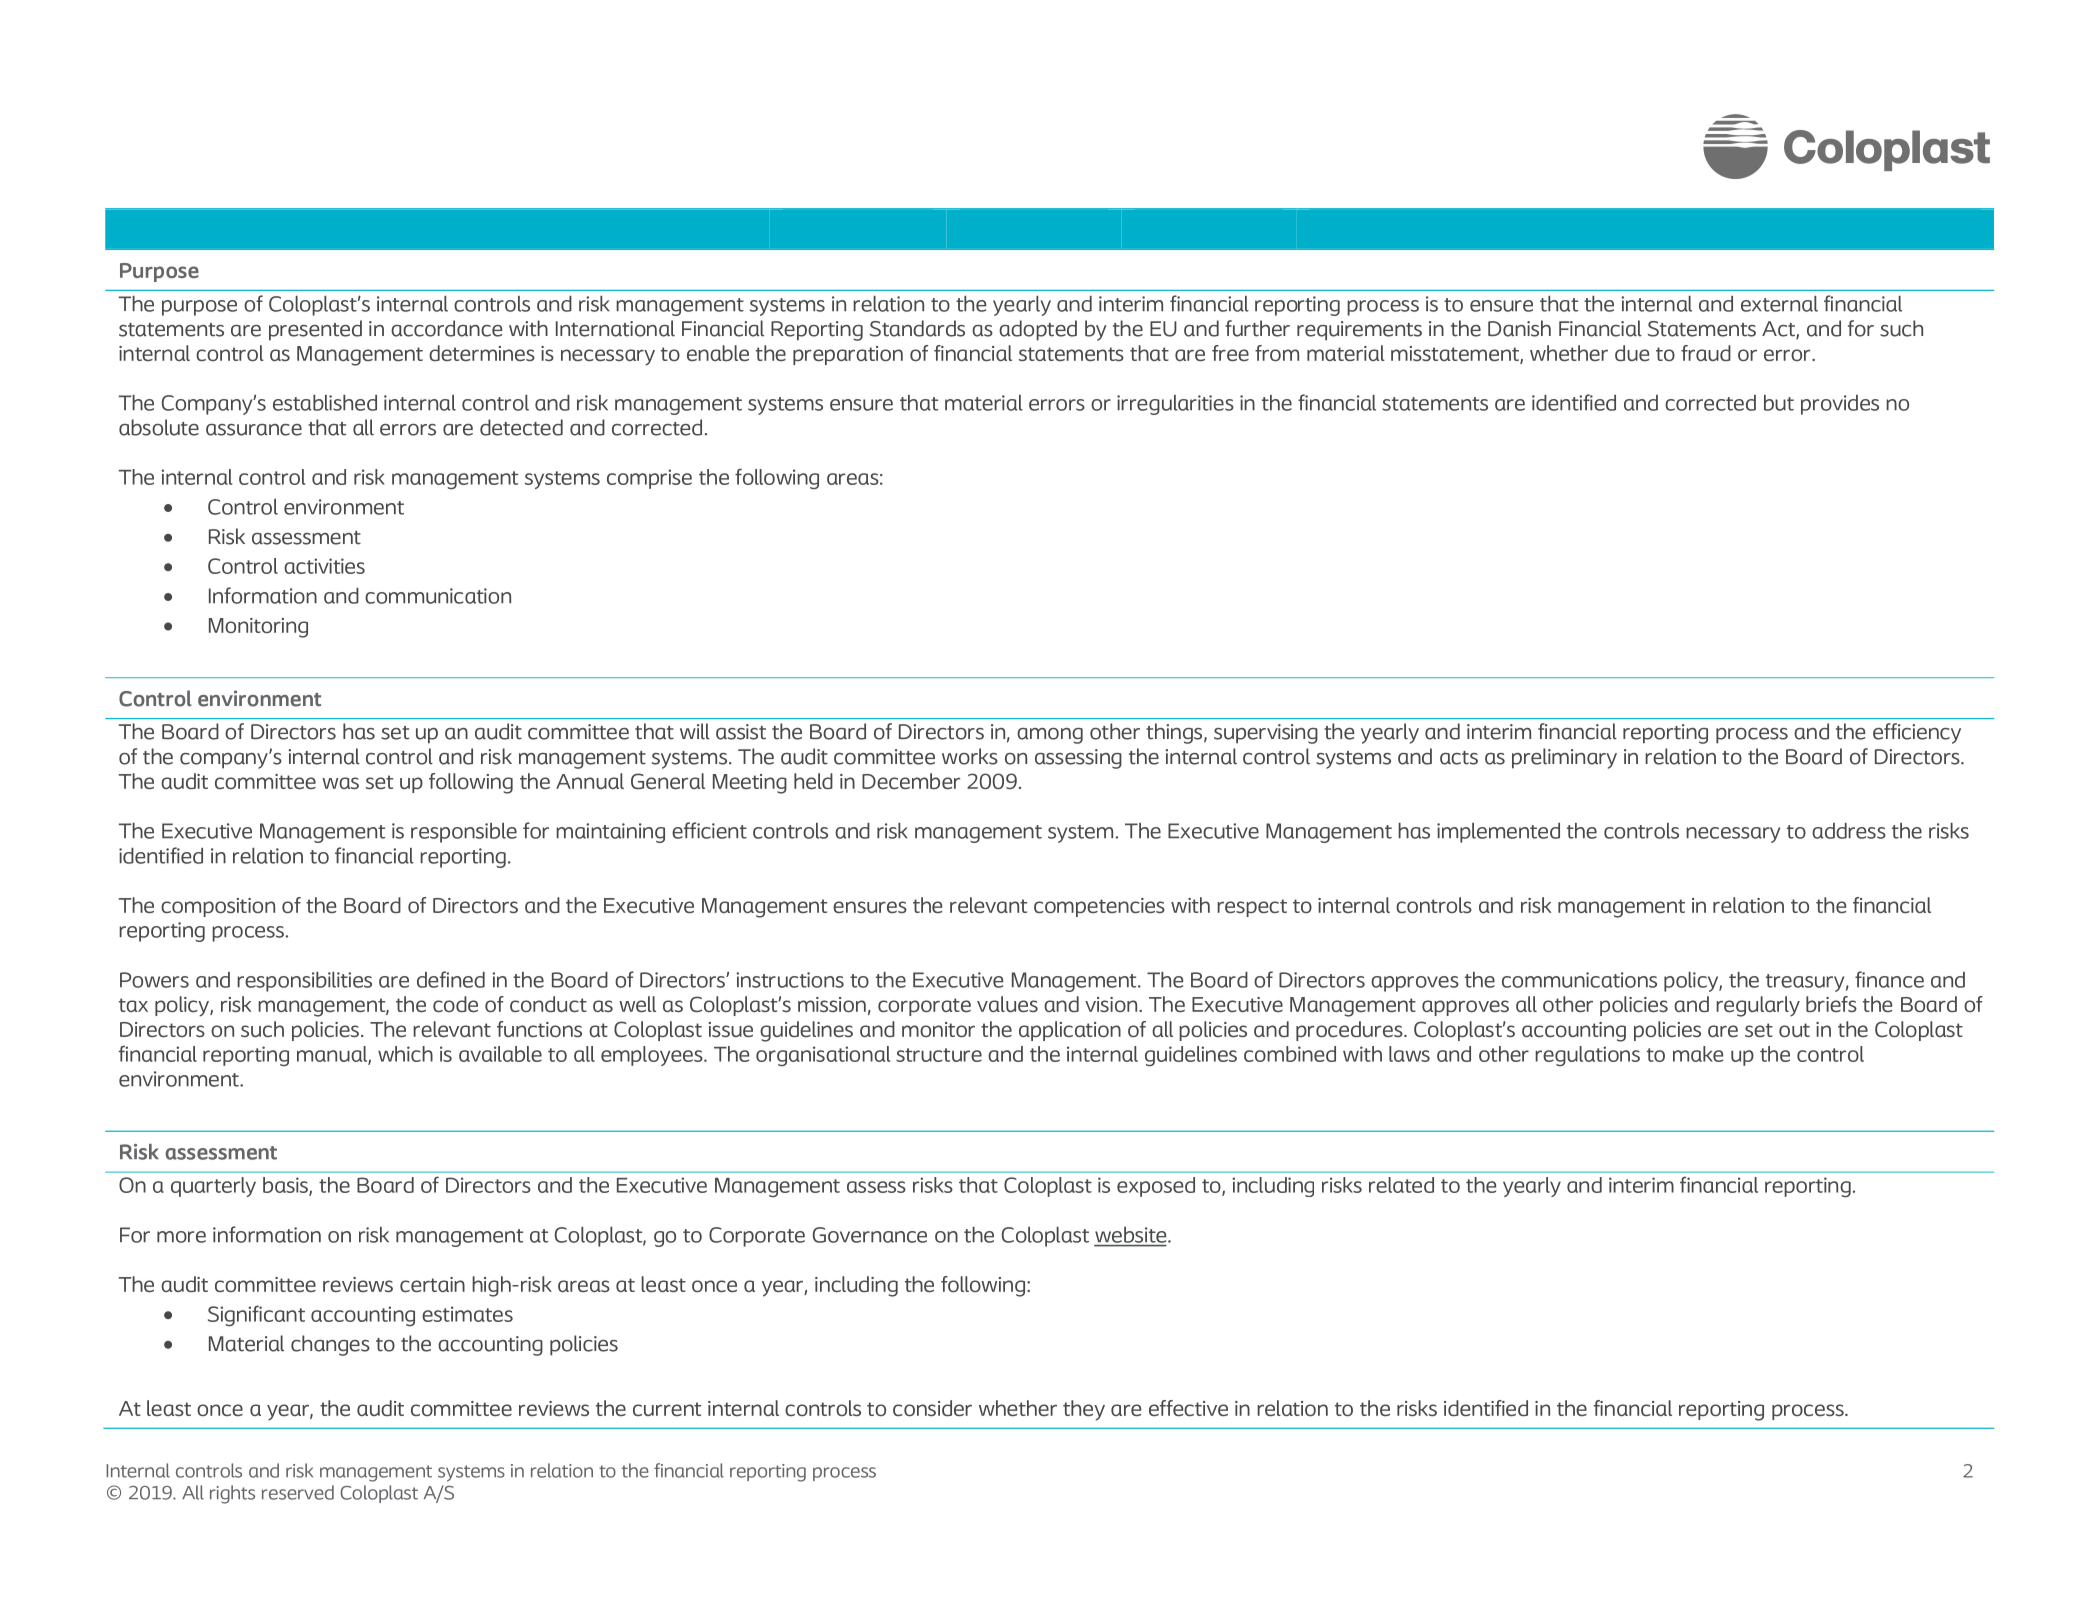 The image size is (2080, 1608). What do you see at coordinates (298, 1492) in the screenshot?
I see `reserved` at bounding box center [298, 1492].
